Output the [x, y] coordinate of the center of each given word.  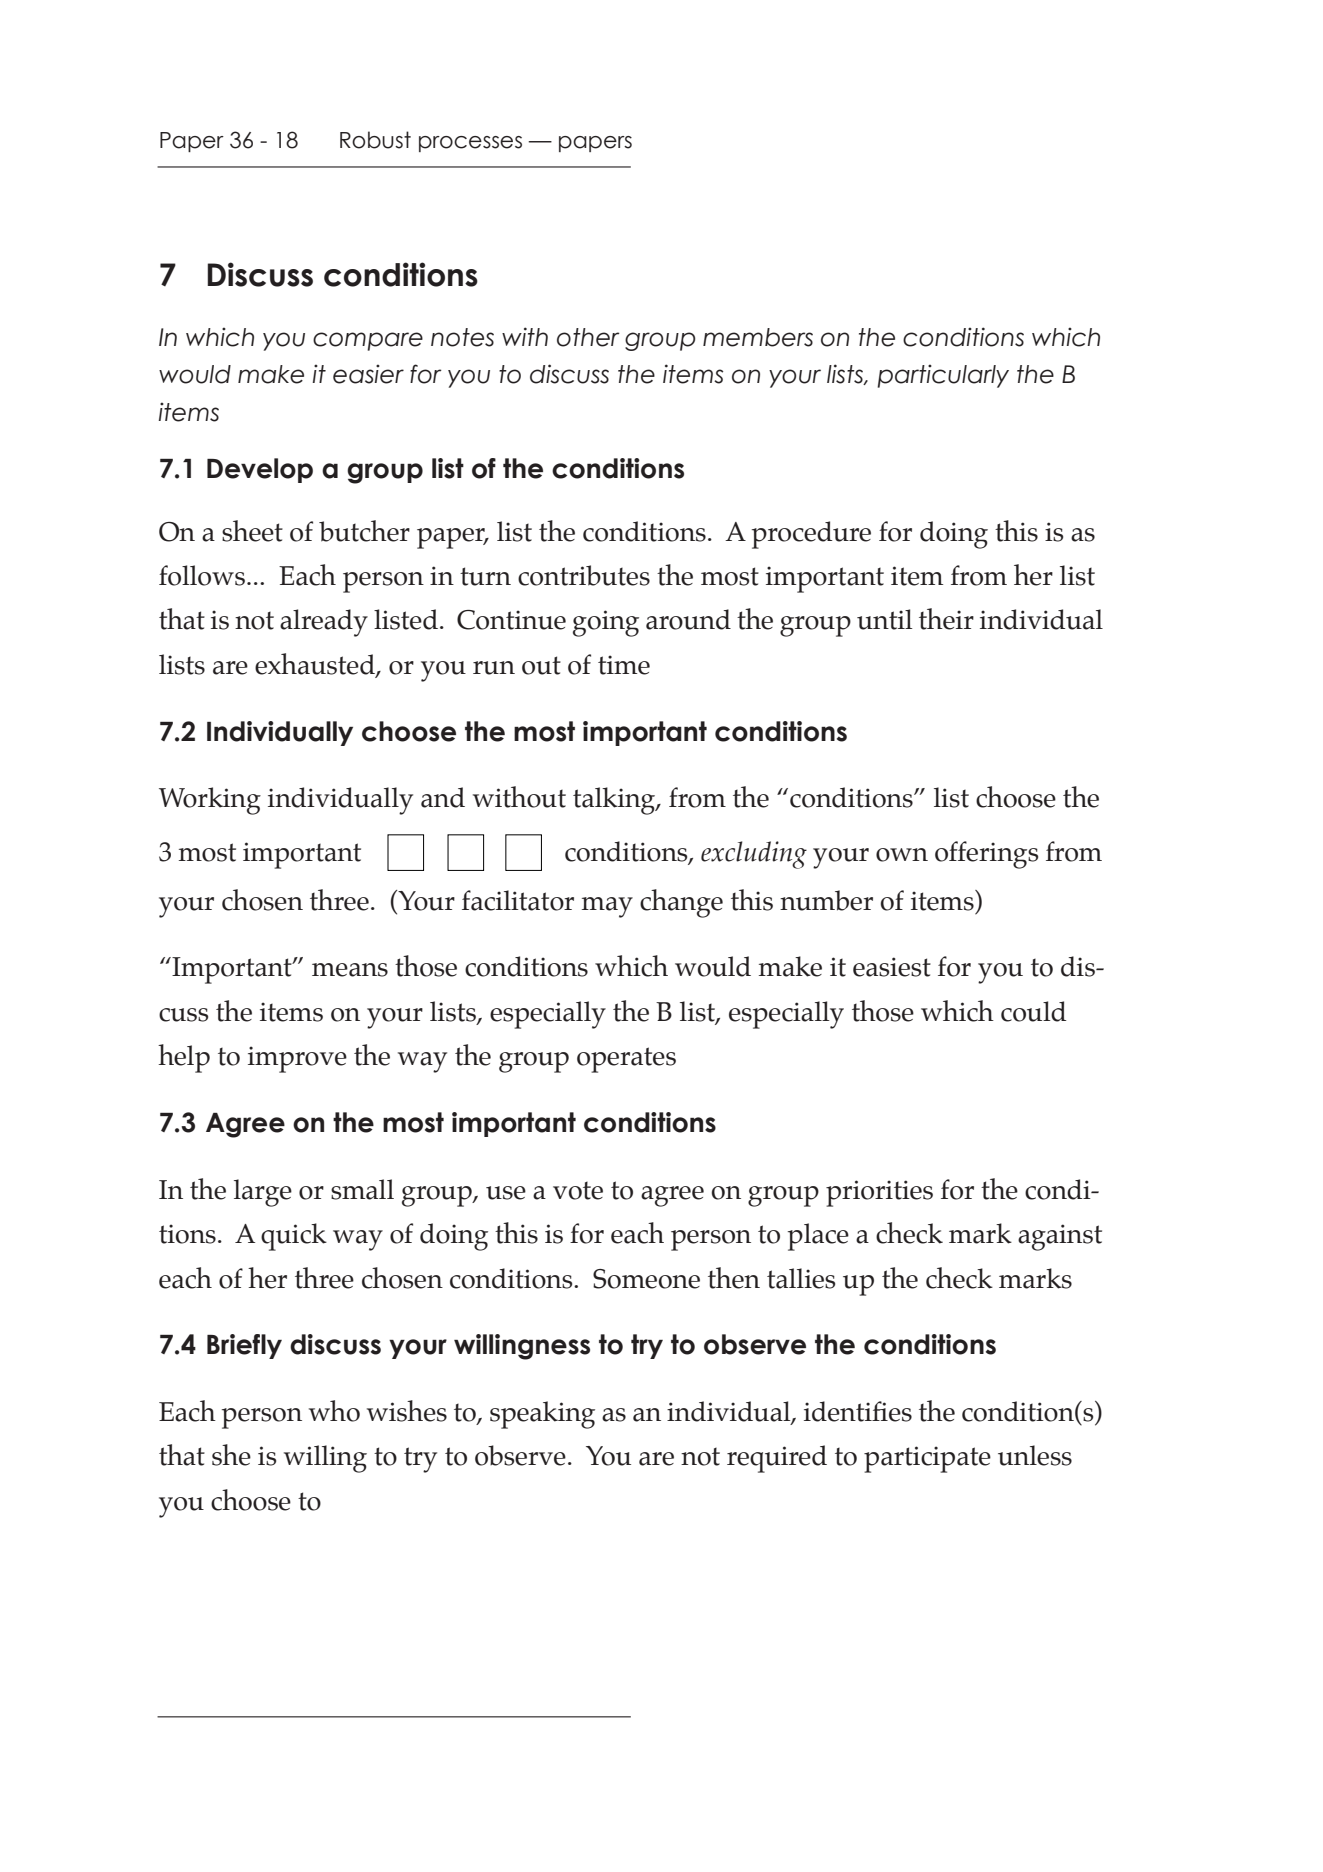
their [946, 619]
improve [297, 1059]
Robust [375, 140]
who [334, 1411]
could [1033, 1011]
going [606, 623]
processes [470, 144]
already [324, 623]
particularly [943, 376]
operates [626, 1060]
